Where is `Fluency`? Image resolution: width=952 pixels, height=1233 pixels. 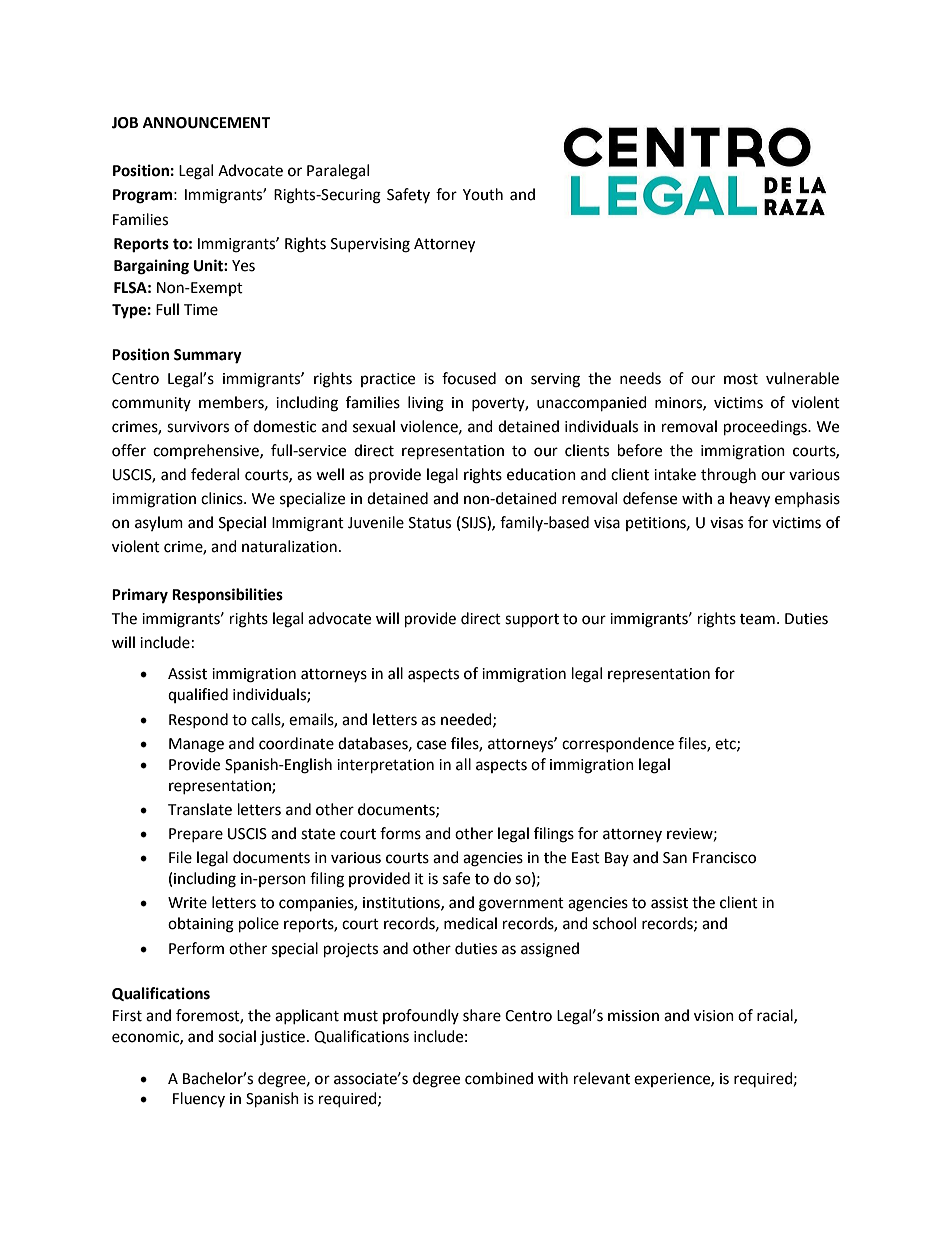
Fluency is located at coordinates (199, 1099).
